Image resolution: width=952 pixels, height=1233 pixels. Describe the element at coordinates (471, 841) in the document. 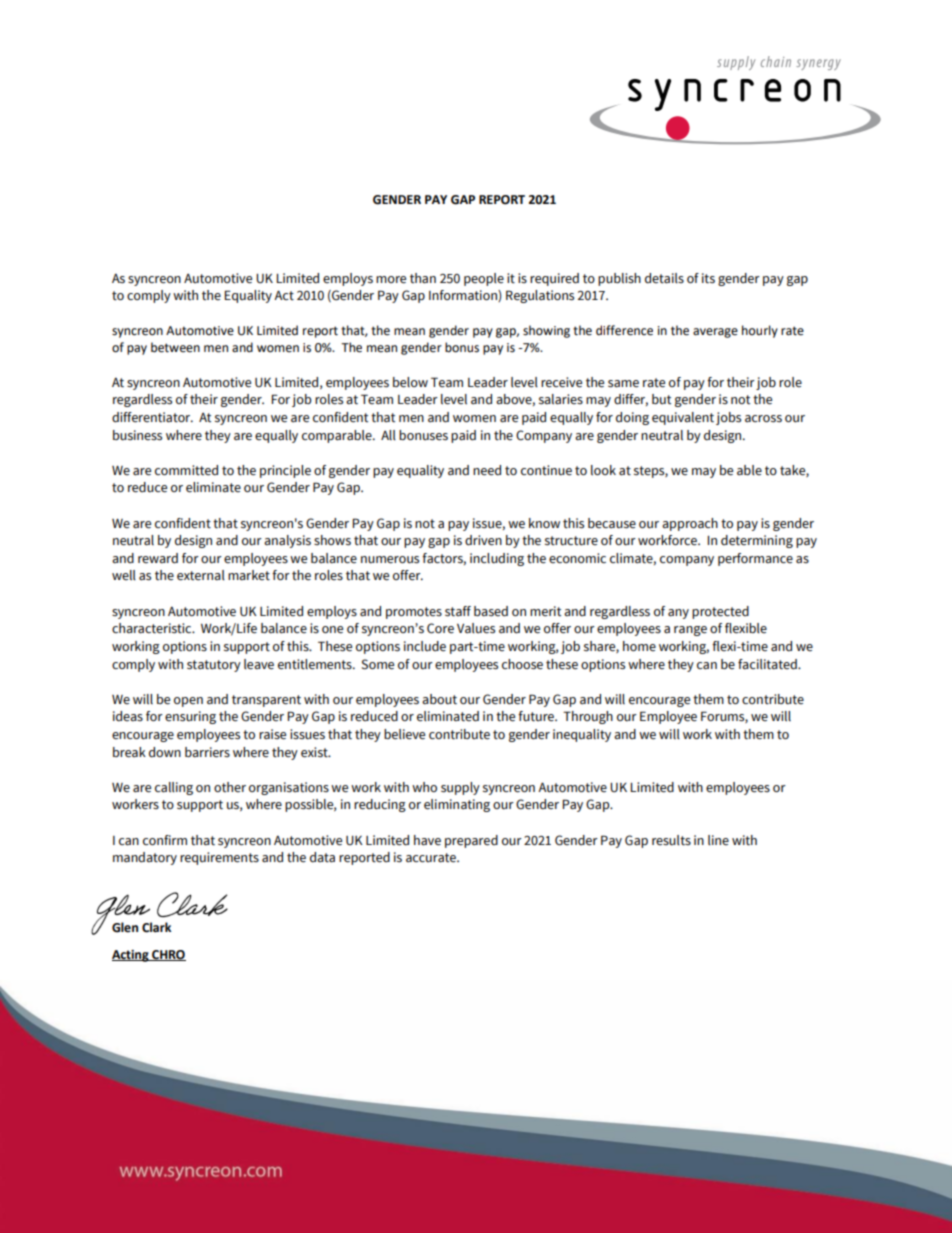

I see `prepared` at that location.
